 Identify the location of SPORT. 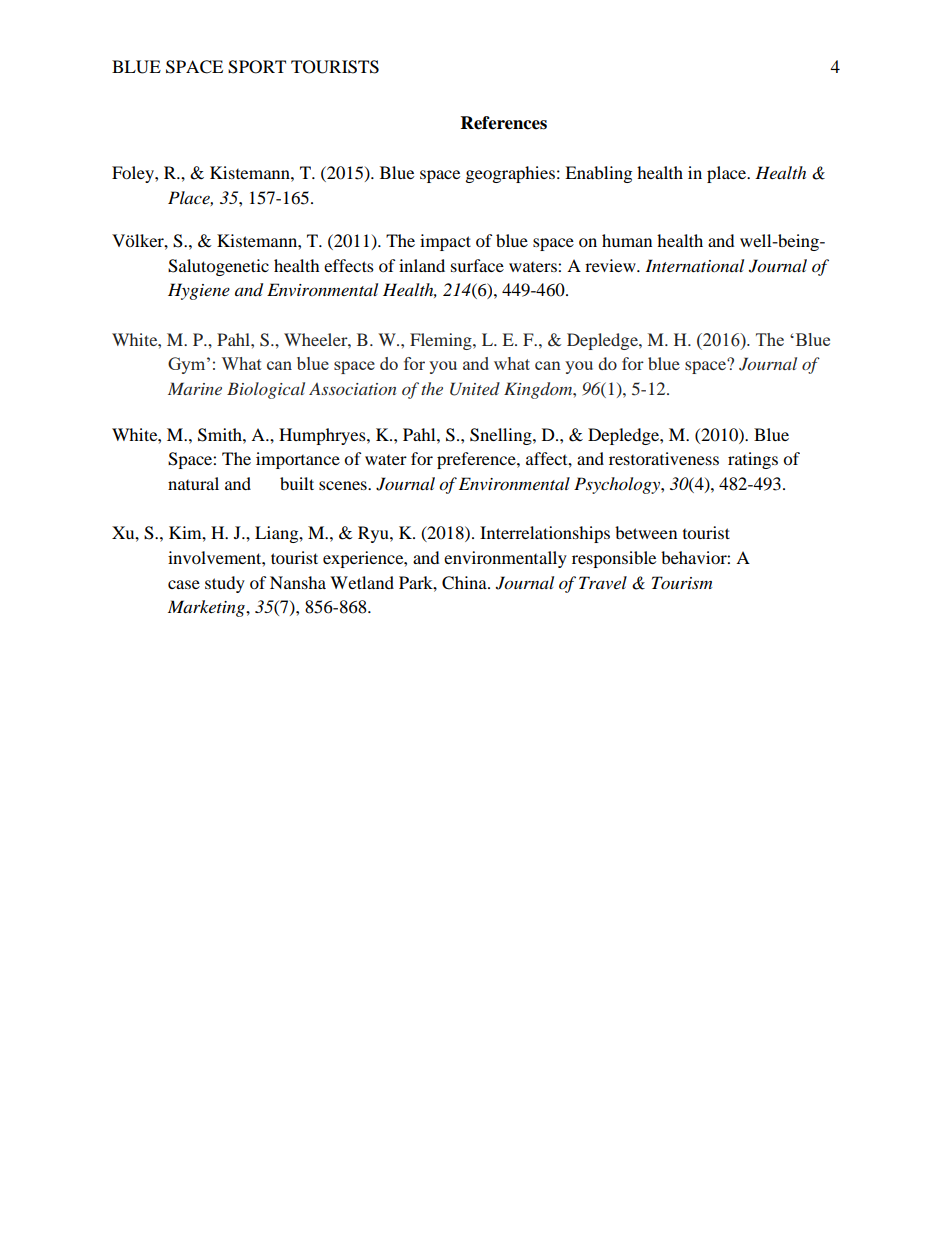
(257, 67).
